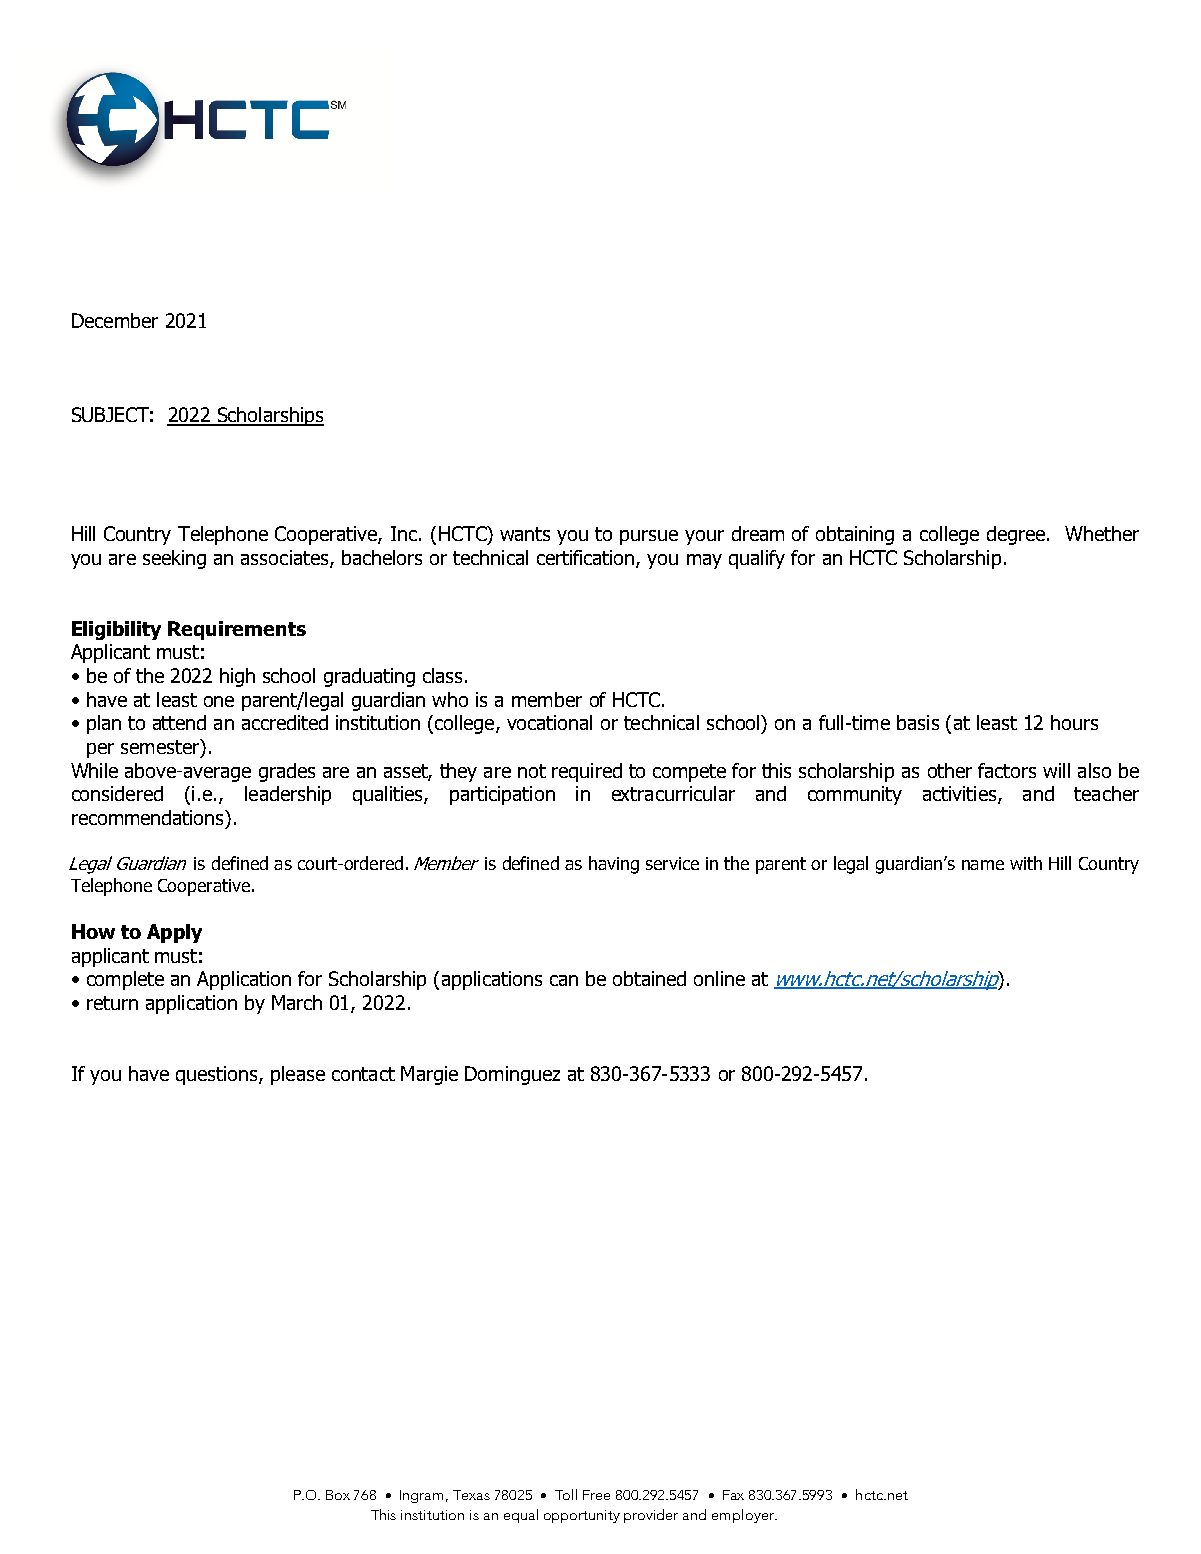  Describe the element at coordinates (1017, 535) in the screenshot. I see `degree` at that location.
